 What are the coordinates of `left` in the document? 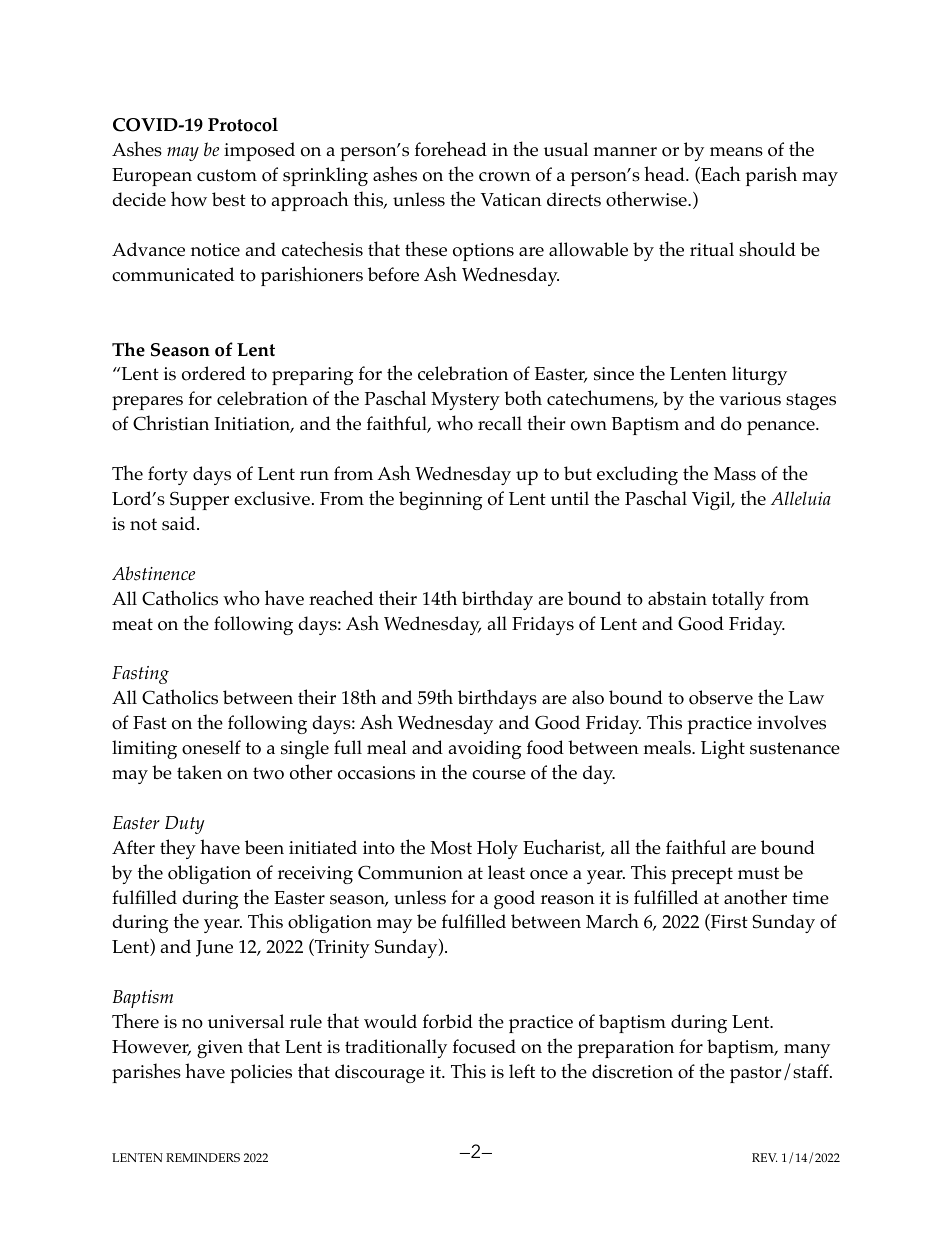 It's located at (522, 1071).
